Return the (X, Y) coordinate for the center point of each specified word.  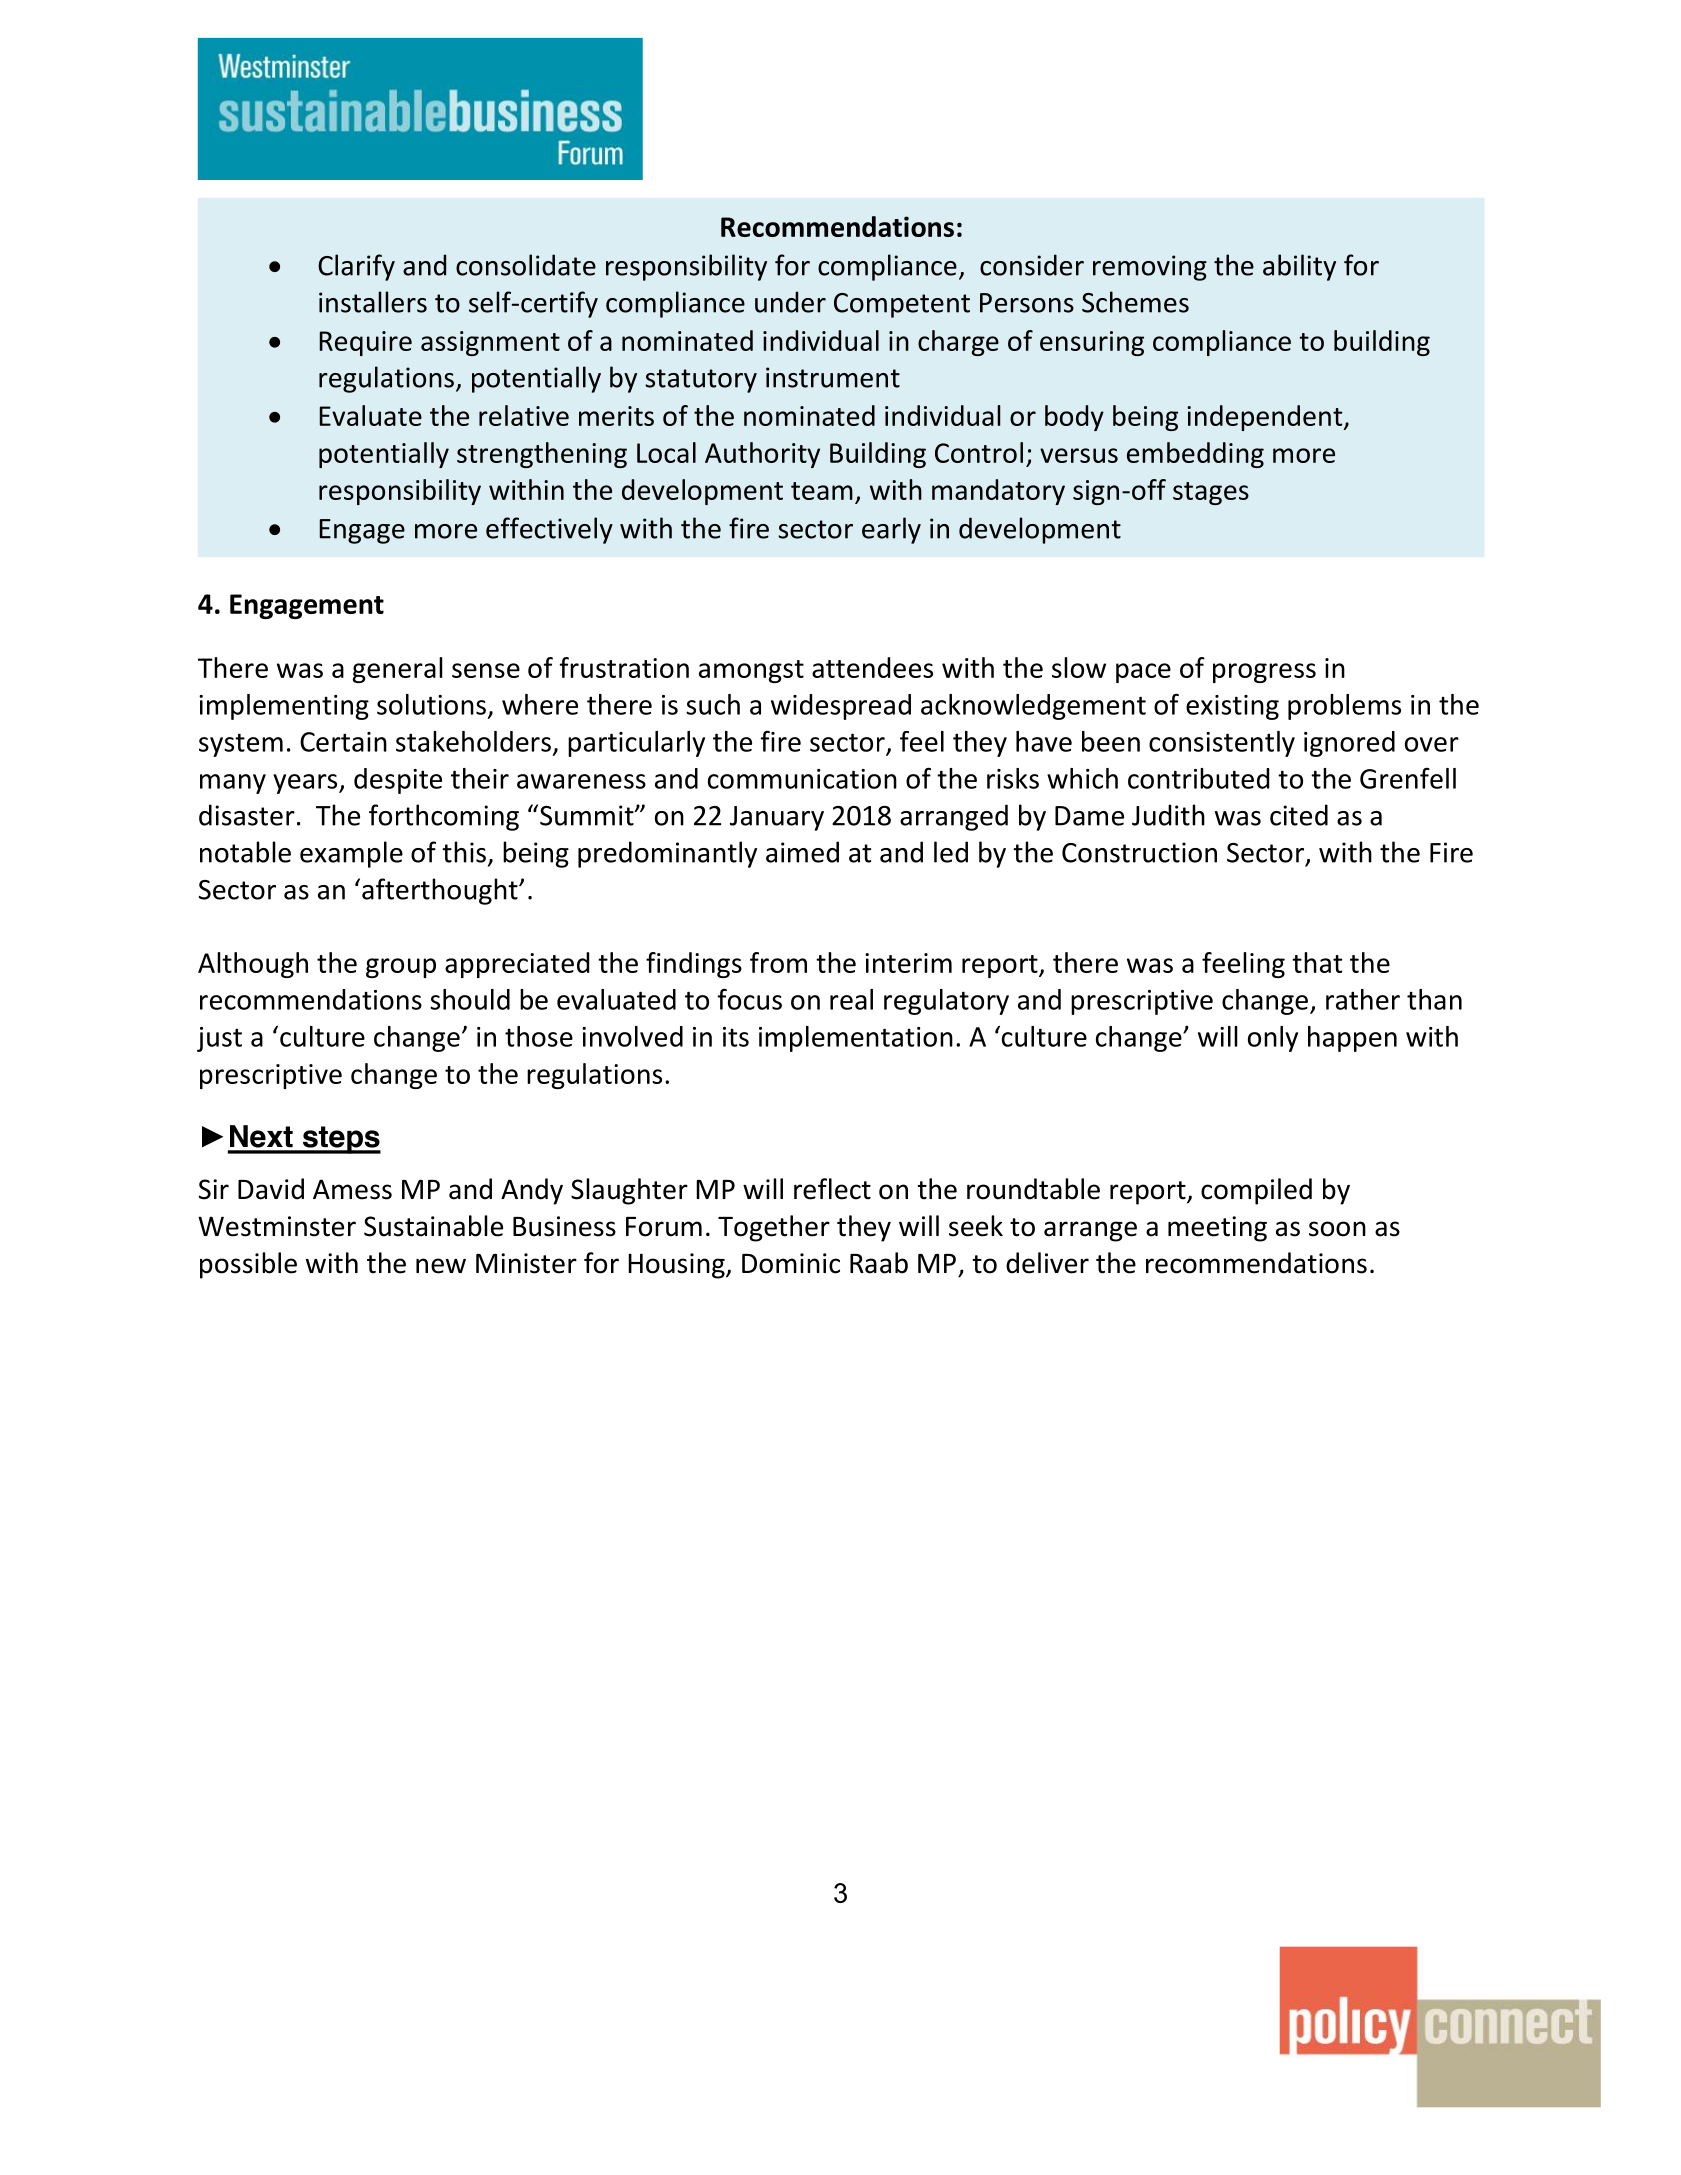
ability (1299, 267)
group (401, 968)
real (851, 999)
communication (802, 779)
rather (1363, 999)
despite (398, 781)
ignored (1349, 744)
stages (1211, 493)
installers (373, 302)
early (891, 530)
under (790, 302)
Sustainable (433, 1226)
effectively (549, 530)
